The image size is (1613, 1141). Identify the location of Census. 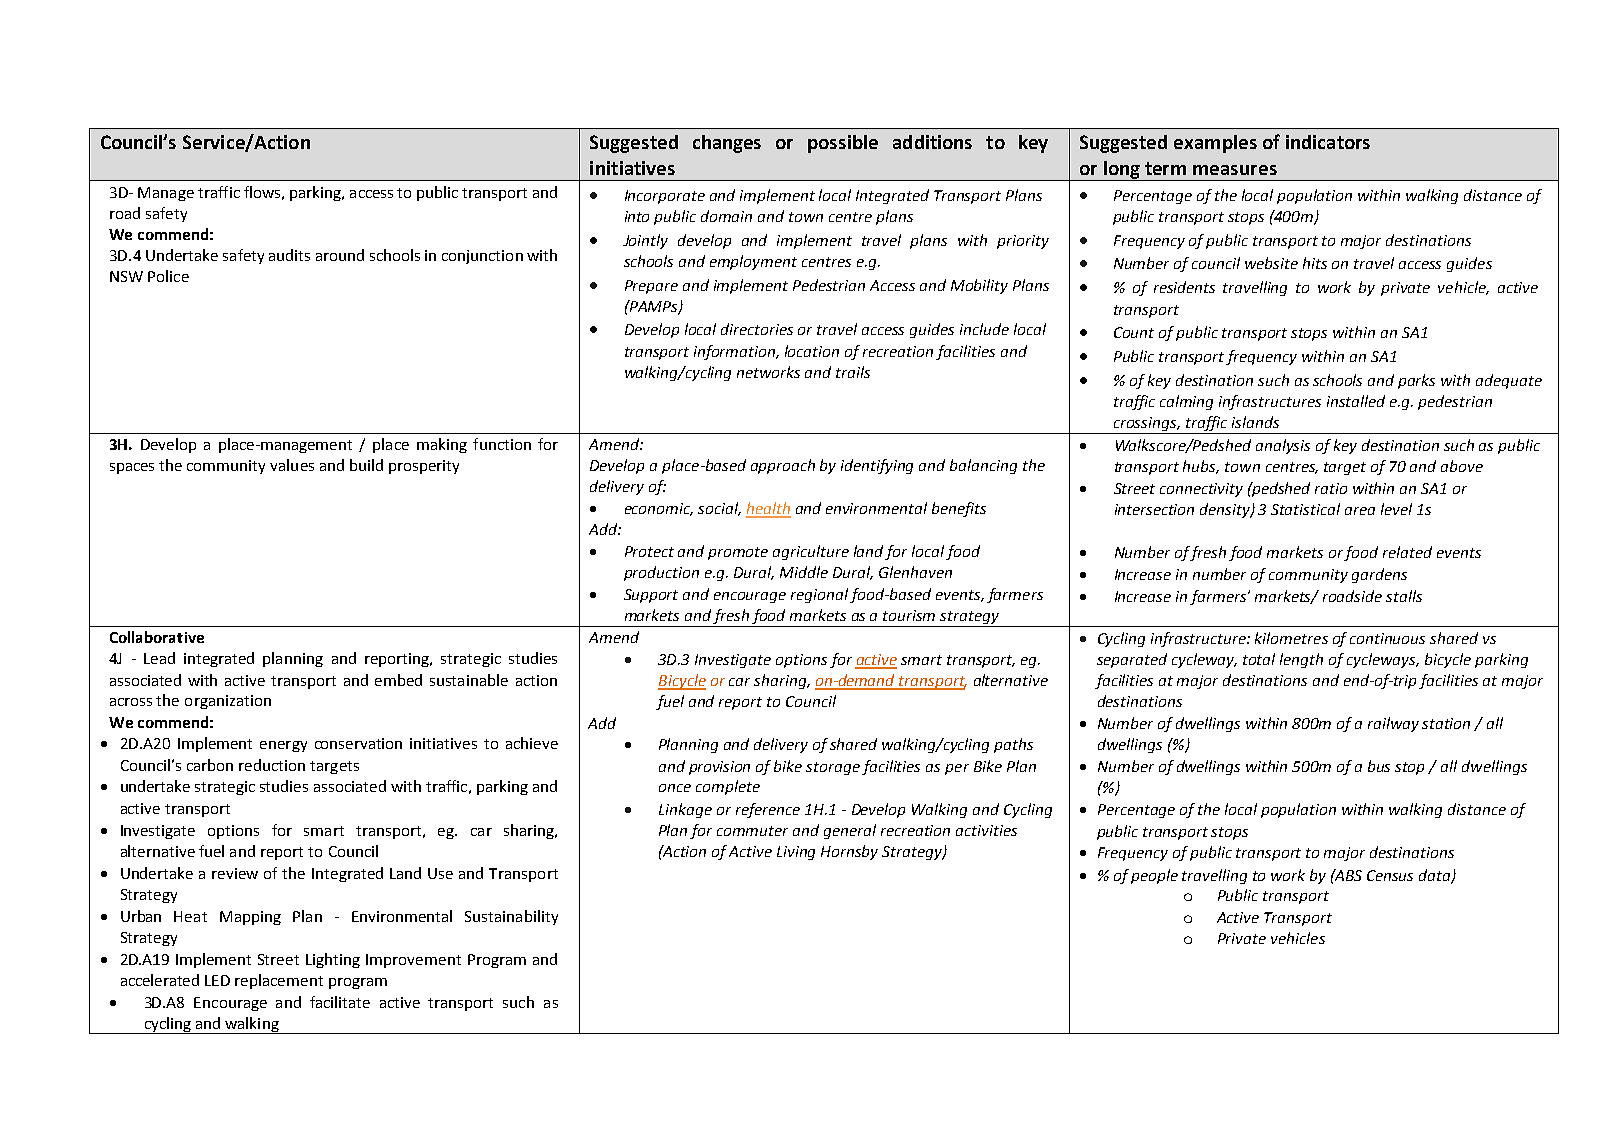
(1390, 875).
